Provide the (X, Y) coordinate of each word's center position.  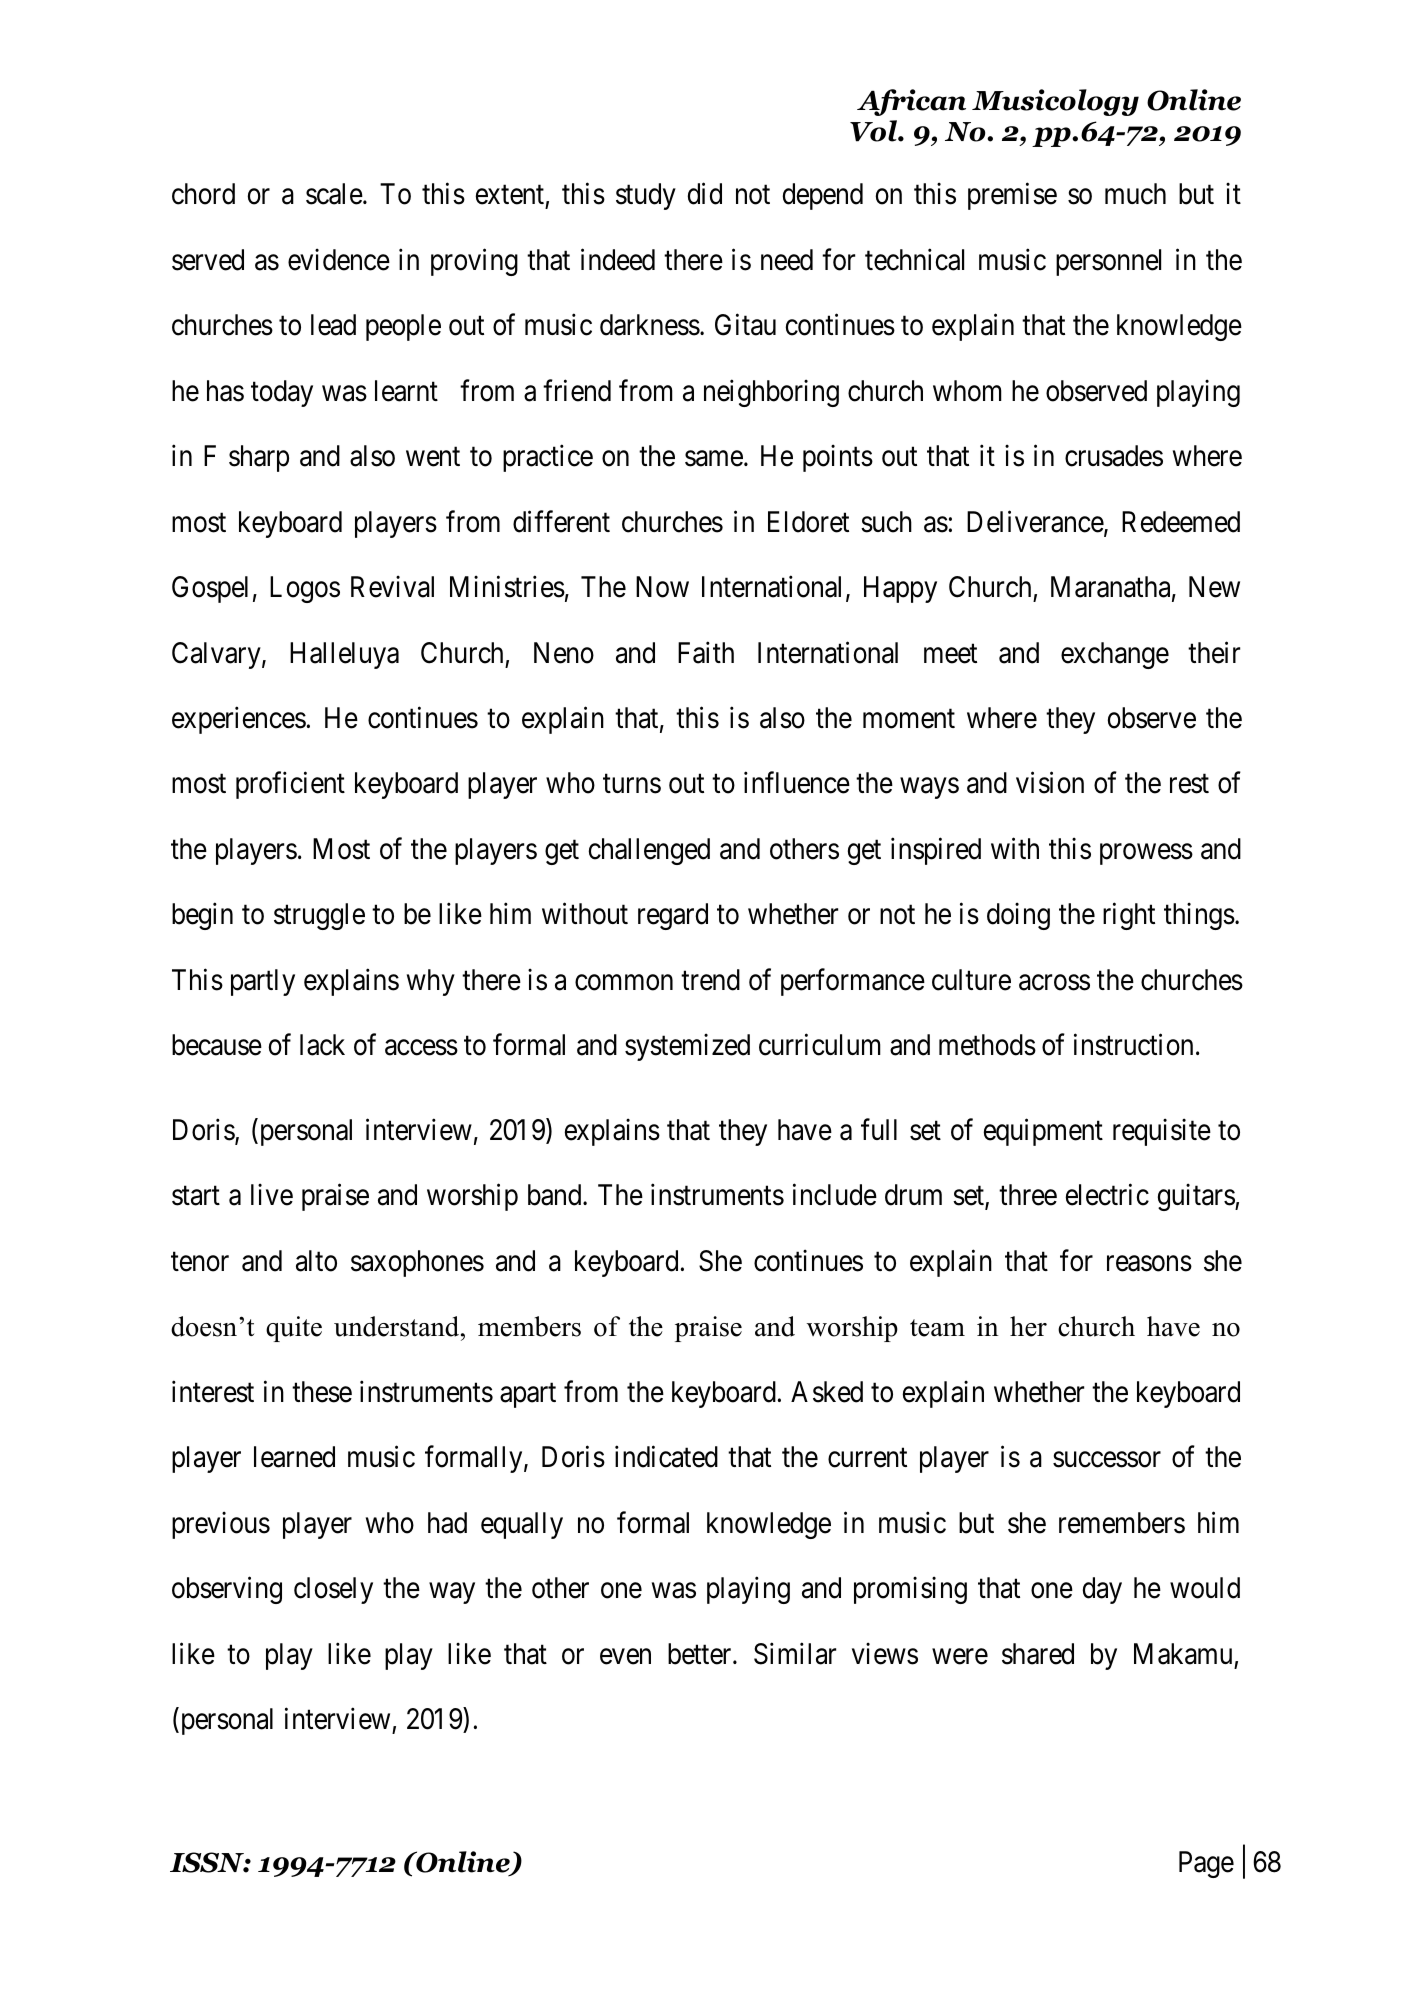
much (1135, 194)
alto (316, 1261)
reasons (1149, 1264)
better (701, 1654)
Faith (706, 652)
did (705, 194)
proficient (290, 785)
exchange (1115, 655)
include (835, 1195)
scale (334, 194)
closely (333, 1590)
